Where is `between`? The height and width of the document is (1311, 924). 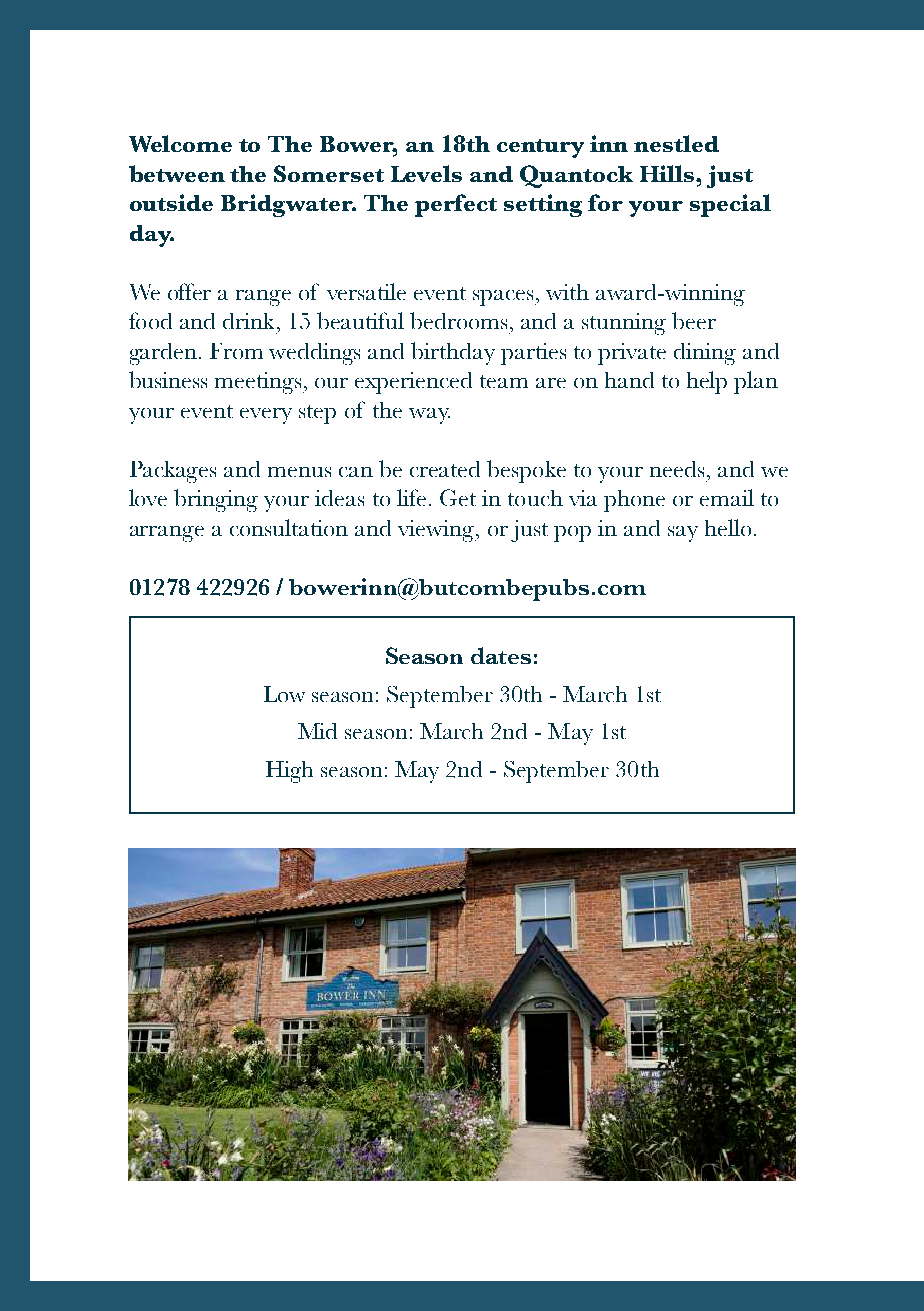 between is located at coordinates (177, 173).
